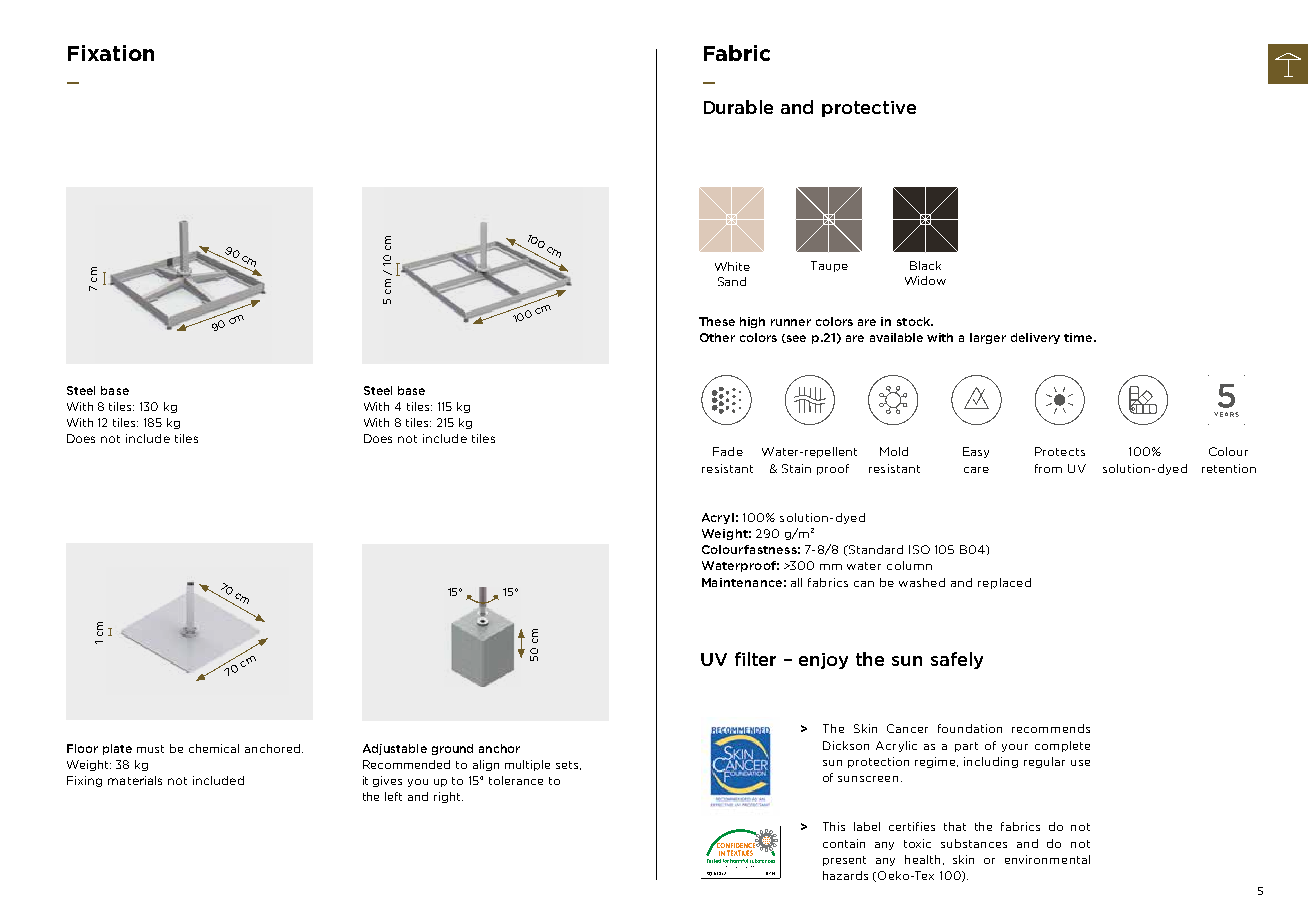 The image size is (1308, 924). What do you see at coordinates (738, 107) in the document?
I see `Durable` at bounding box center [738, 107].
